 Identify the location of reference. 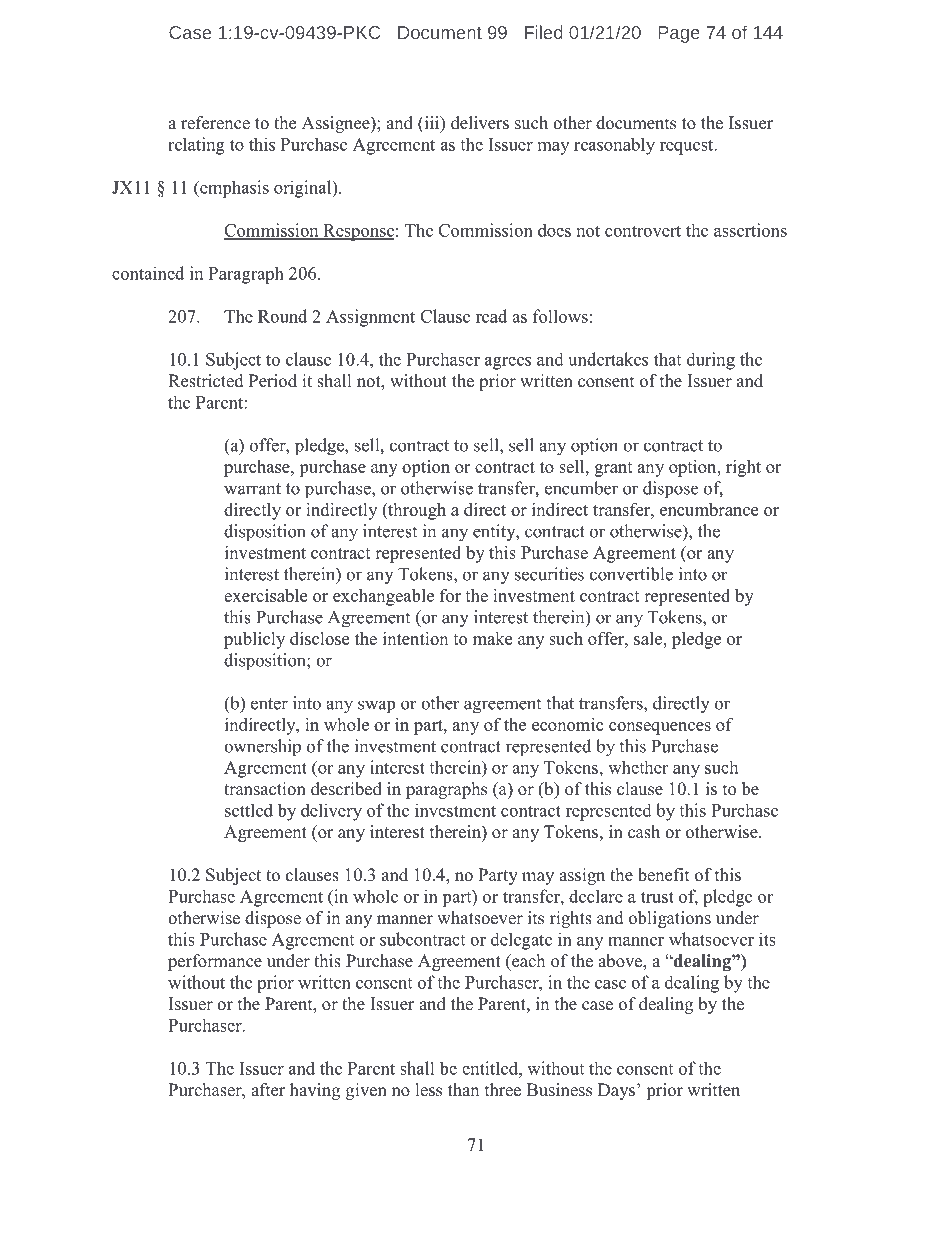
(215, 123).
